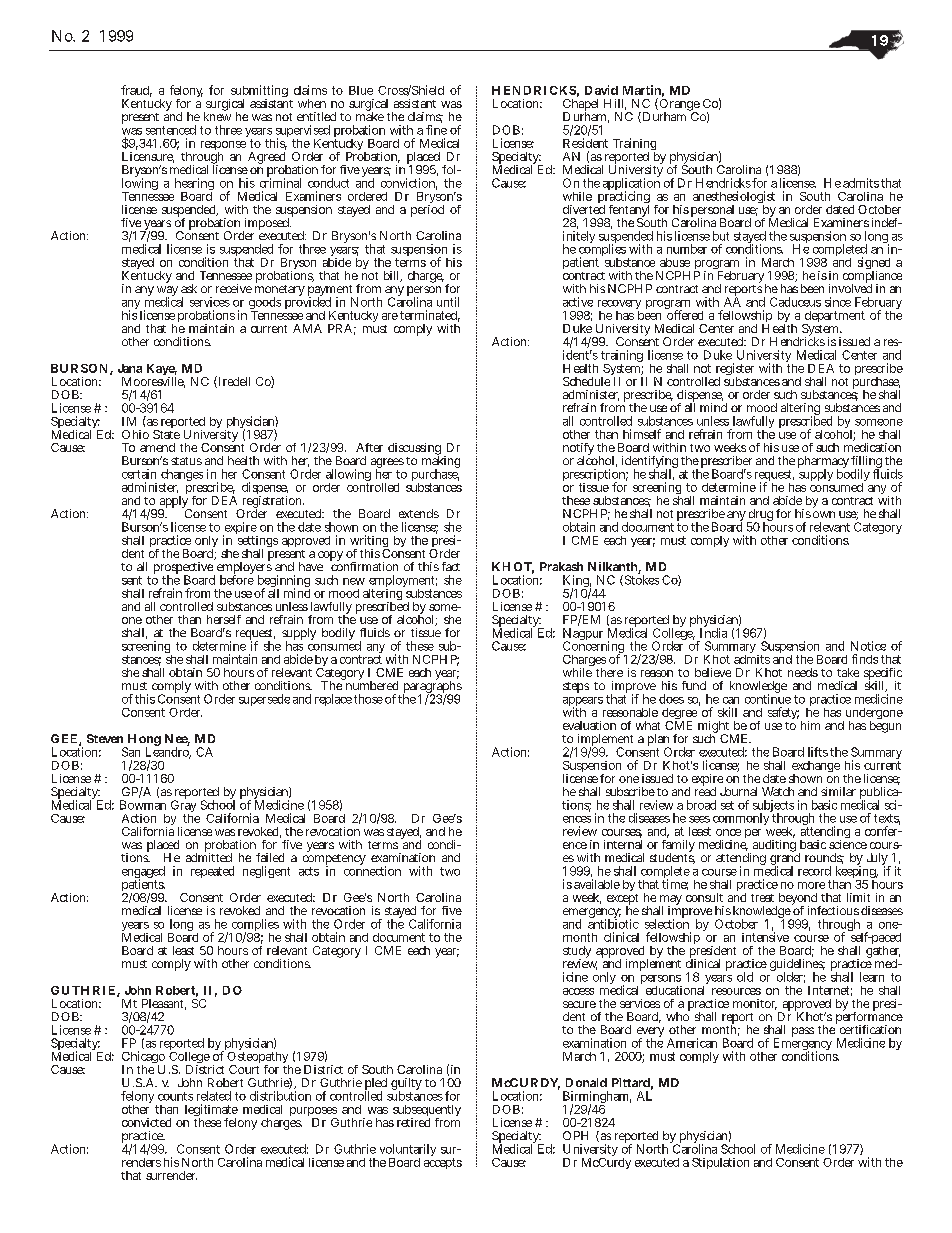 The image size is (952, 1233). Describe the element at coordinates (436, 130) in the screenshot. I see `fine` at that location.
